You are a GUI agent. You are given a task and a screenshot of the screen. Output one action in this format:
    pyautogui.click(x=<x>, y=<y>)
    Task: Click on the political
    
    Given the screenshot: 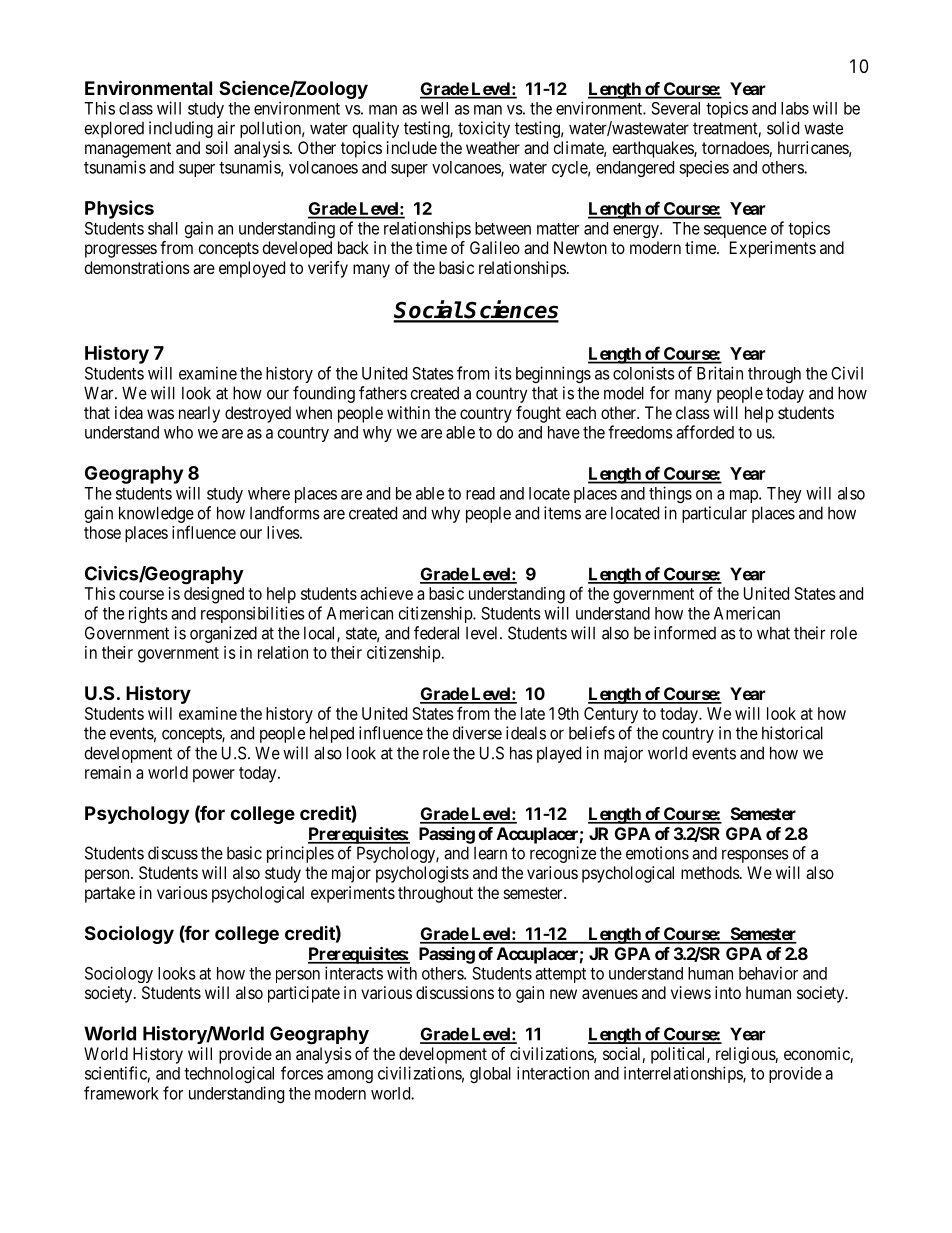 What is the action you would take?
    pyautogui.click(x=679, y=1055)
